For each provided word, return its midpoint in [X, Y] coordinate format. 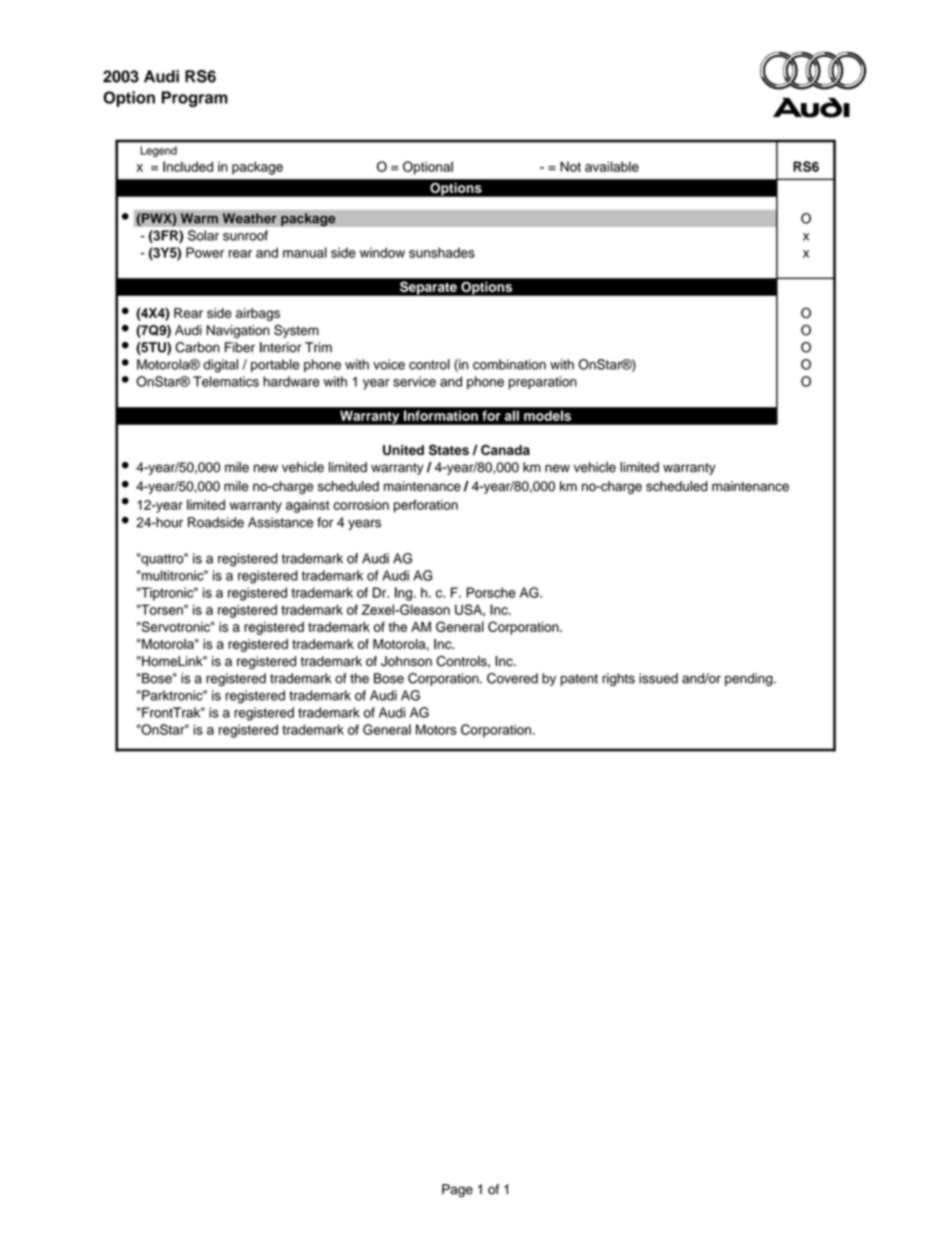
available [612, 166]
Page [457, 1190]
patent [579, 680]
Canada [505, 449]
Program [195, 99]
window [382, 252]
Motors [436, 729]
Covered [512, 678]
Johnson [406, 661]
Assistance [280, 522]
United [403, 450]
